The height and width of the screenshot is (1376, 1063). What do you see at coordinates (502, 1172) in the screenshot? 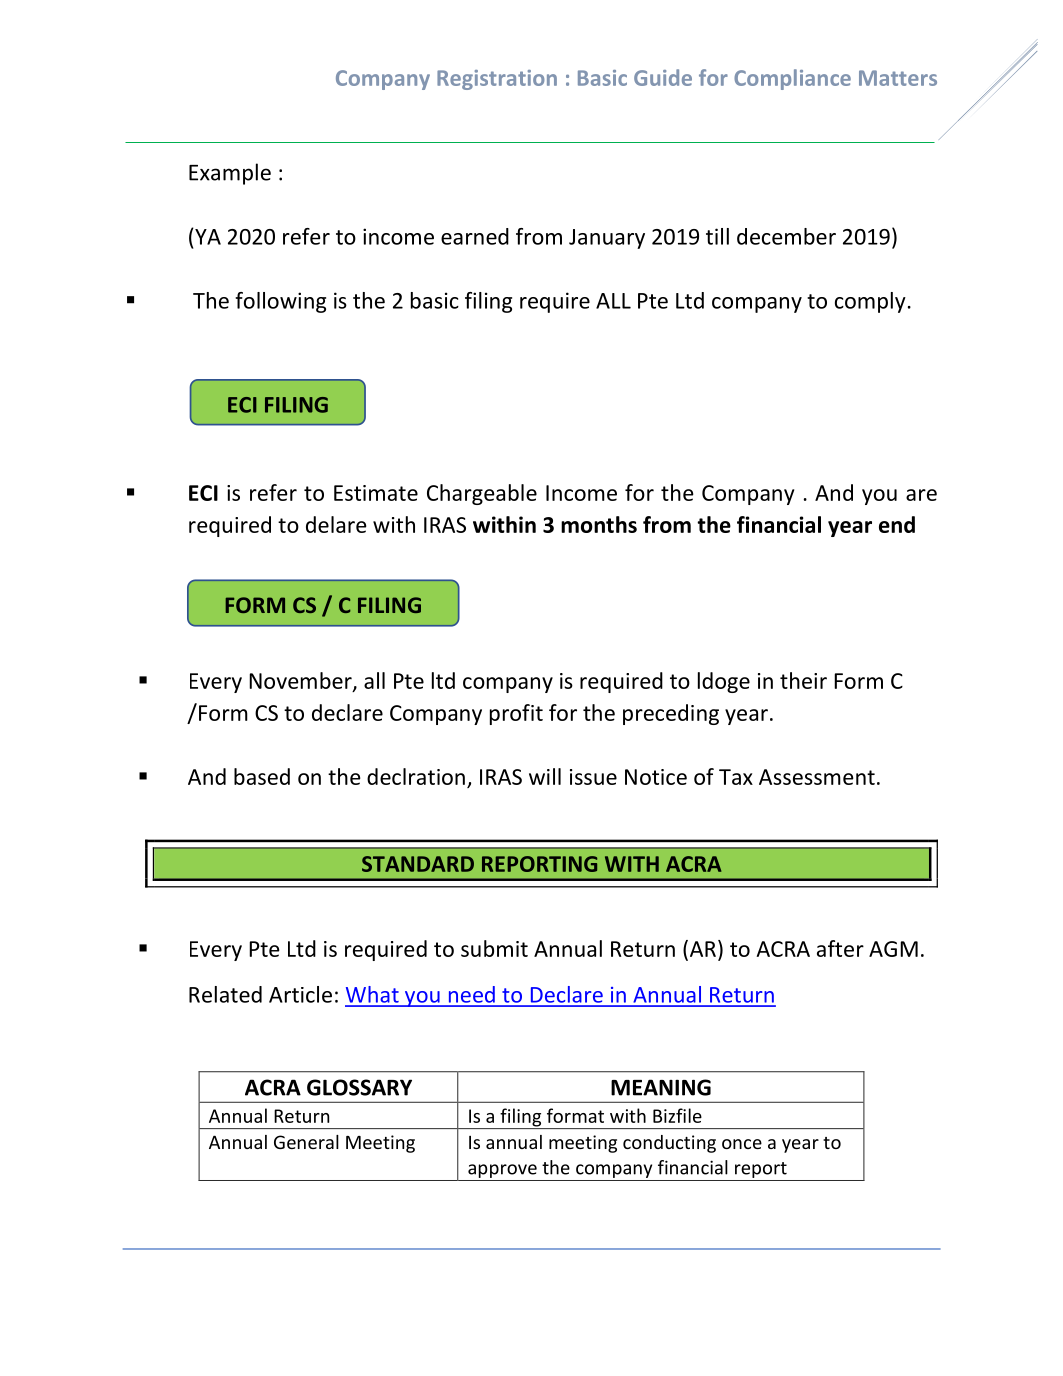
I see `approve` at bounding box center [502, 1172].
